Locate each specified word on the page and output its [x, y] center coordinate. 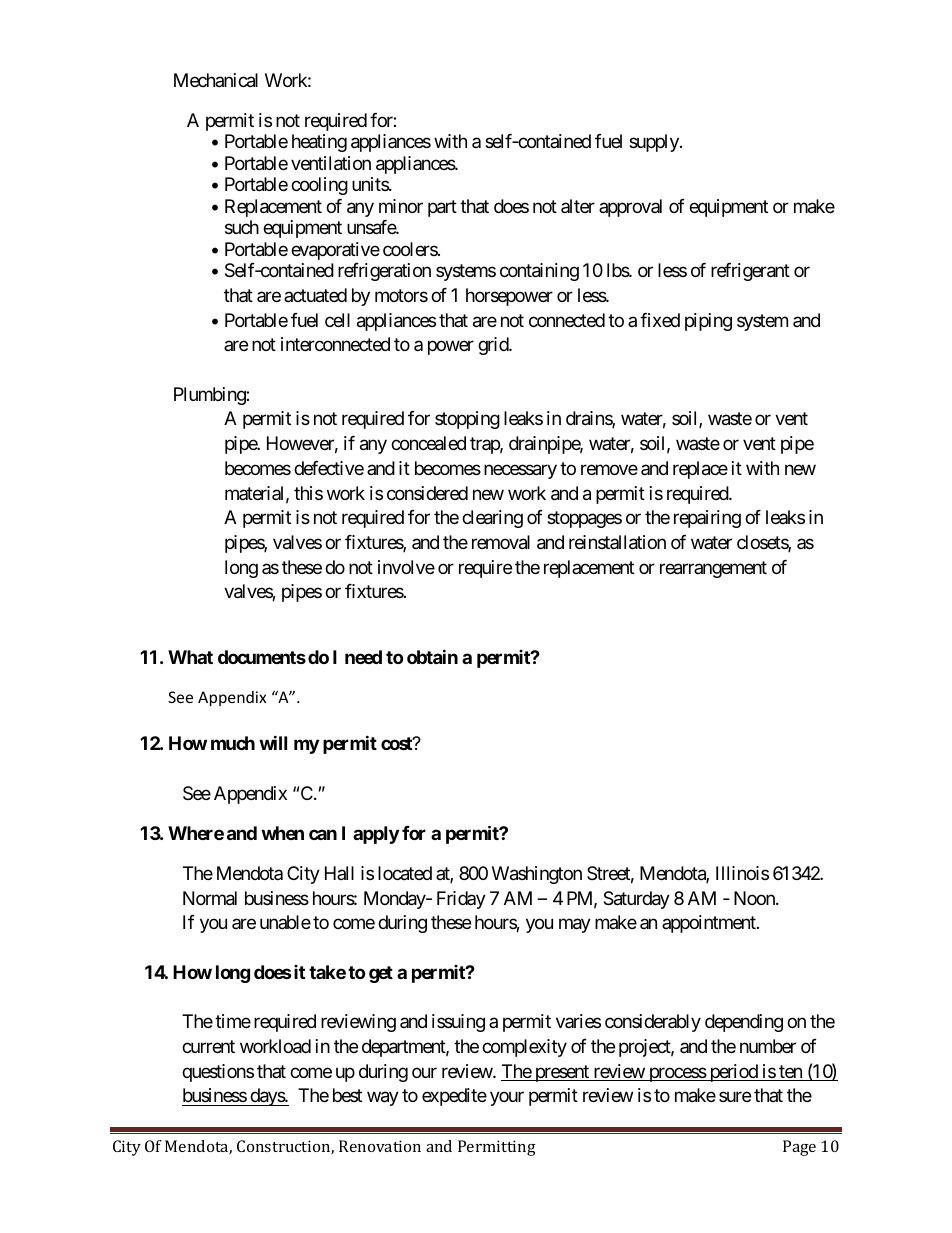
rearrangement [713, 569]
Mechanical [216, 80]
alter [578, 206]
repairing [707, 519]
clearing [492, 519]
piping [708, 322]
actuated [315, 295]
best [347, 1095]
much [233, 743]
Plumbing [210, 396]
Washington [537, 875]
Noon [755, 898]
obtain [432, 656]
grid [494, 346]
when [282, 833]
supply [655, 143]
